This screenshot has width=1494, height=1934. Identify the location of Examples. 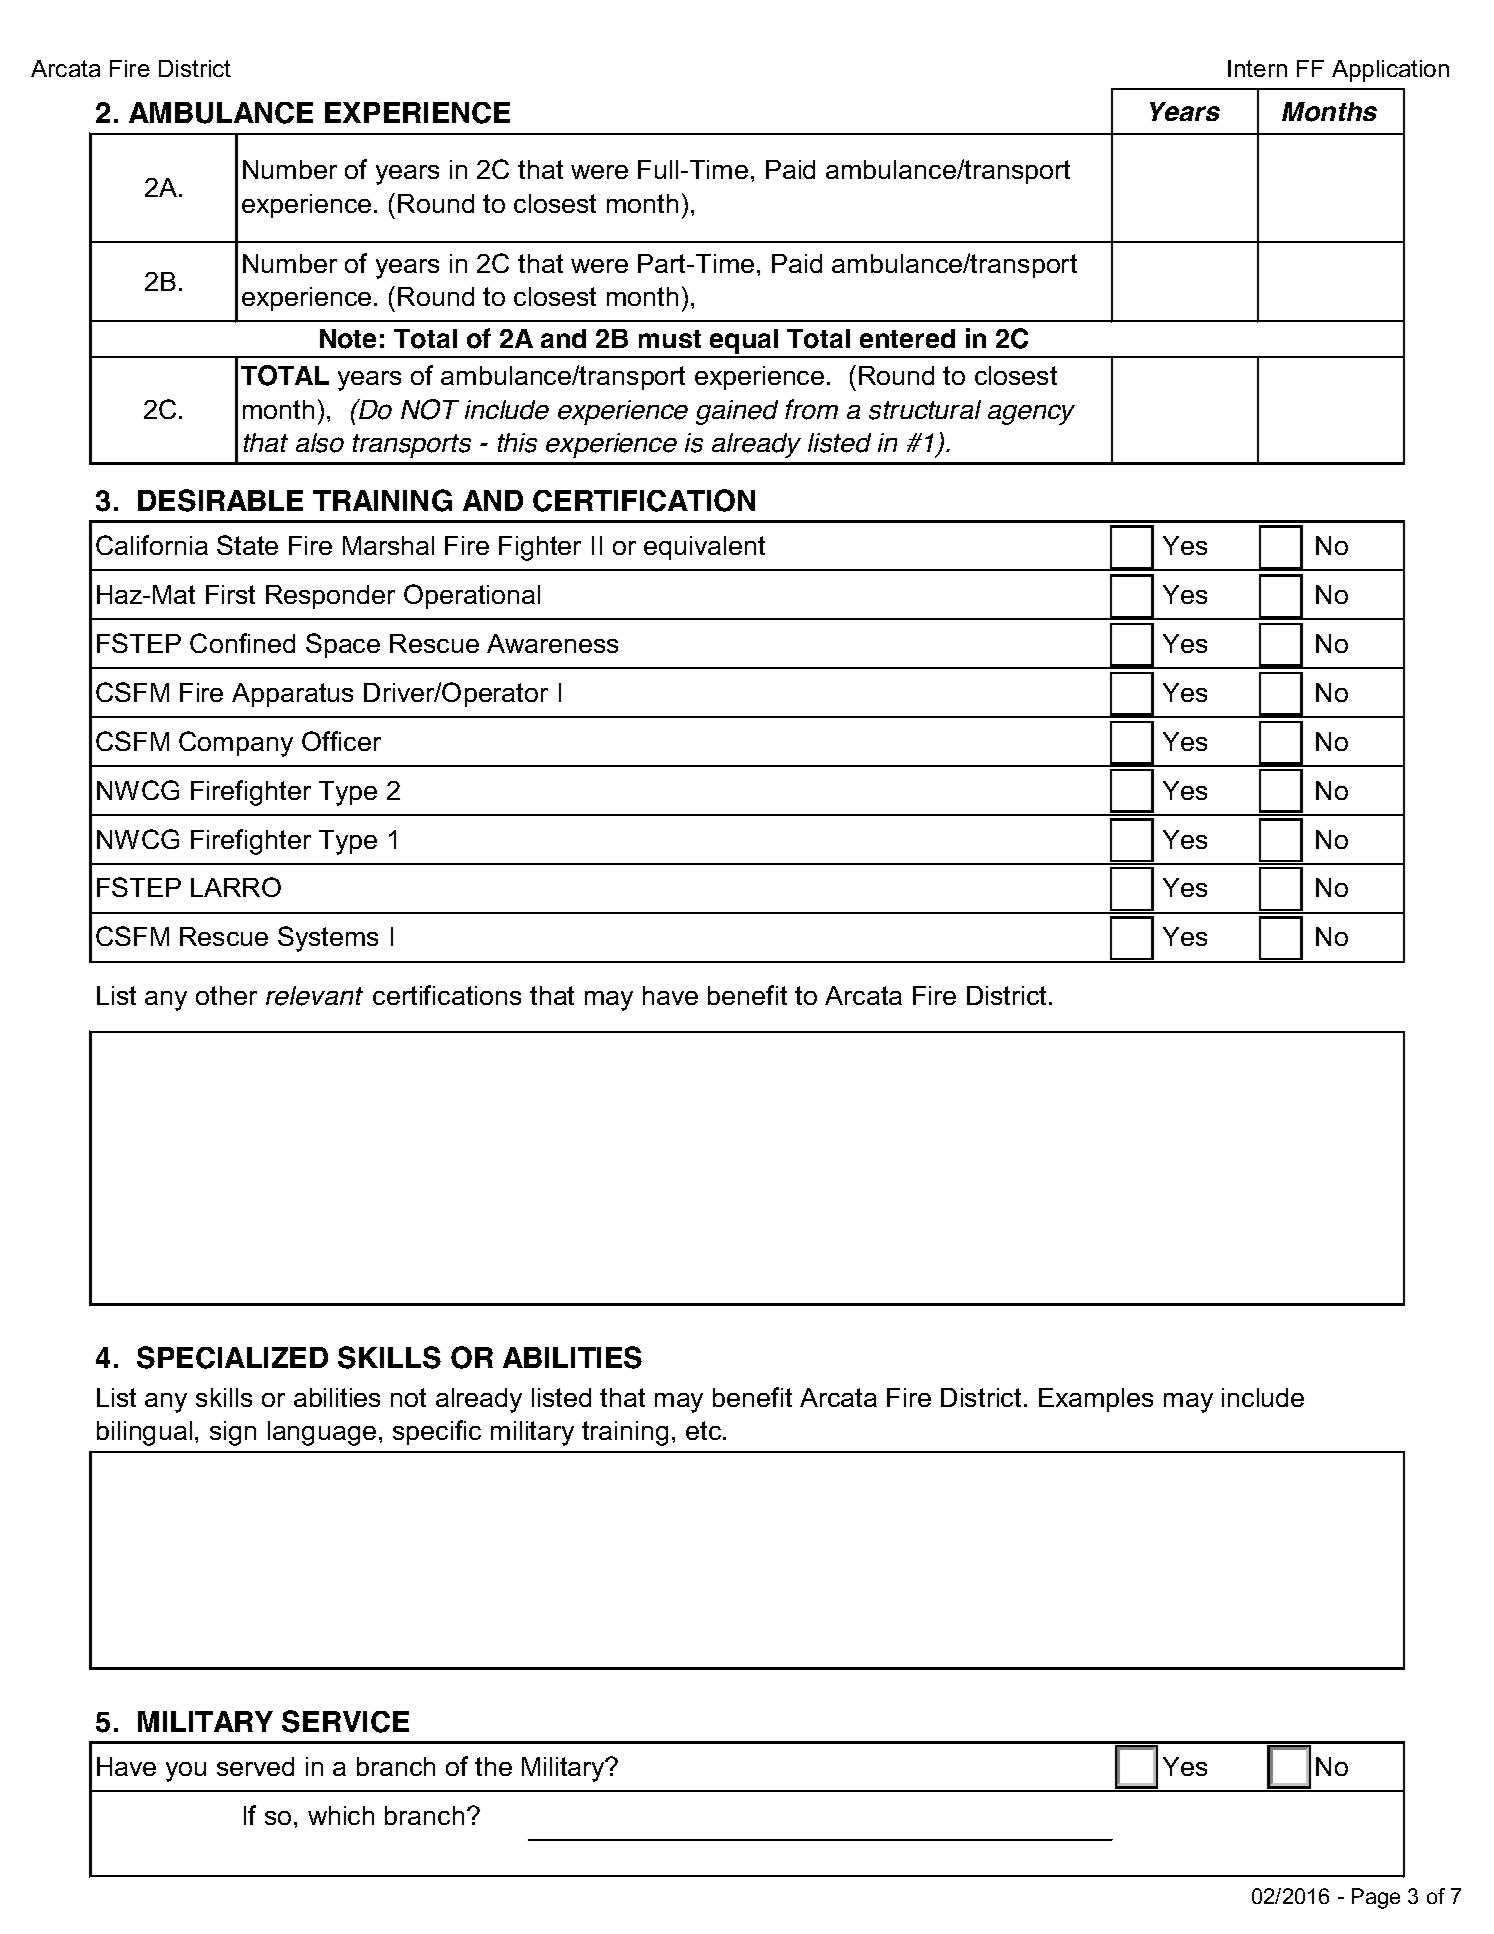
(1096, 1400).
